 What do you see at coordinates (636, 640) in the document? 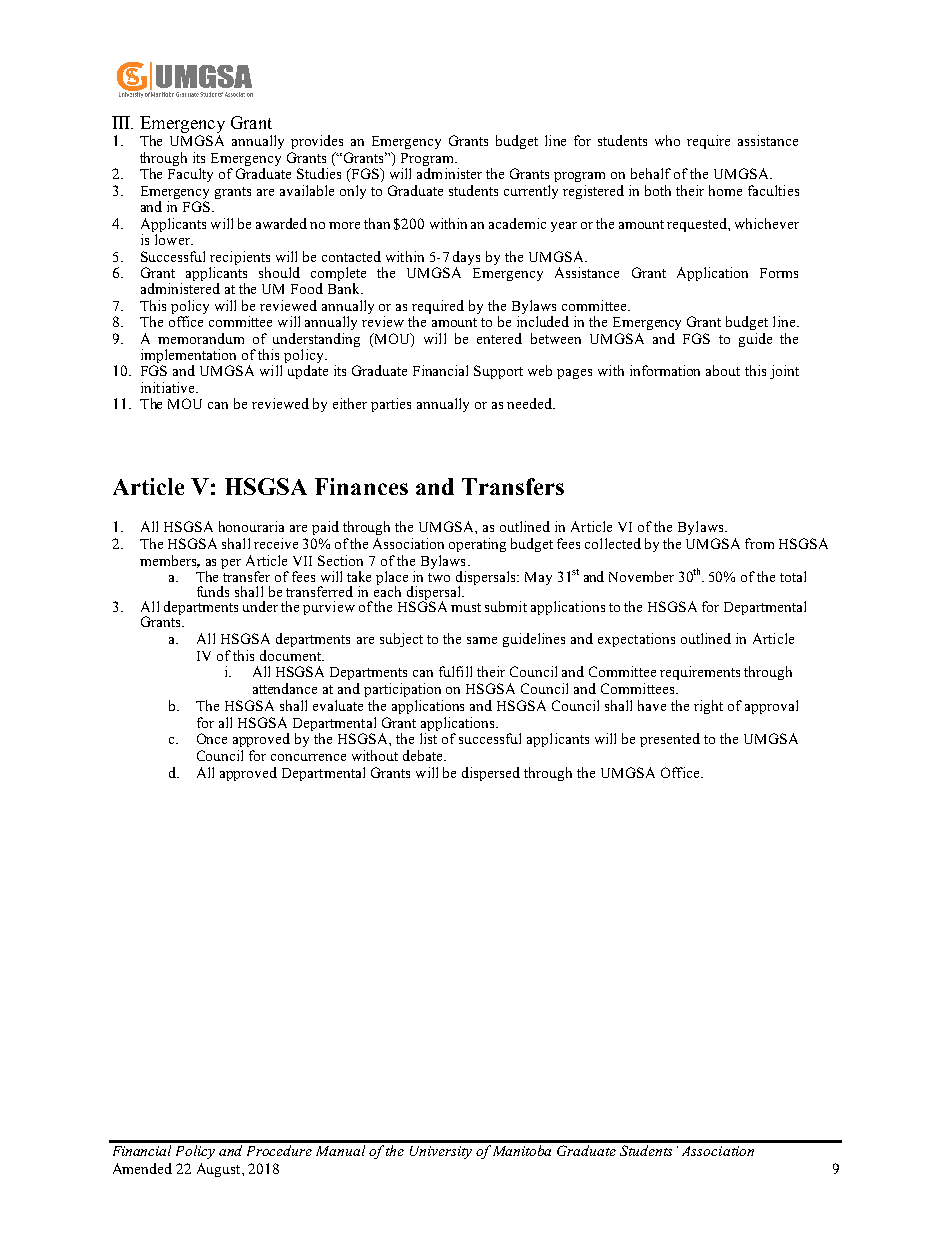
I see `expectations` at bounding box center [636, 640].
